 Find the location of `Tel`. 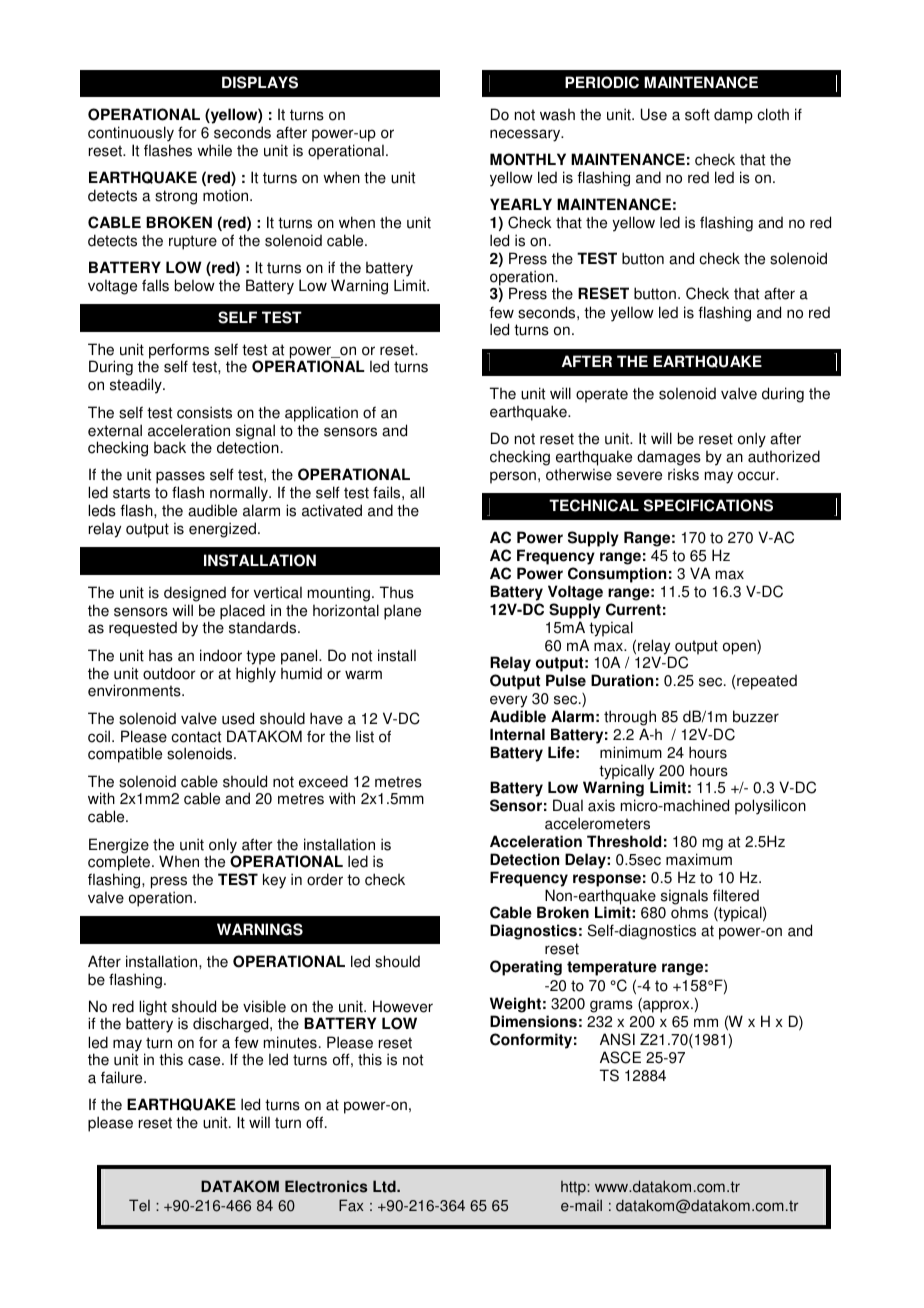

Tel is located at coordinates (139, 1205).
